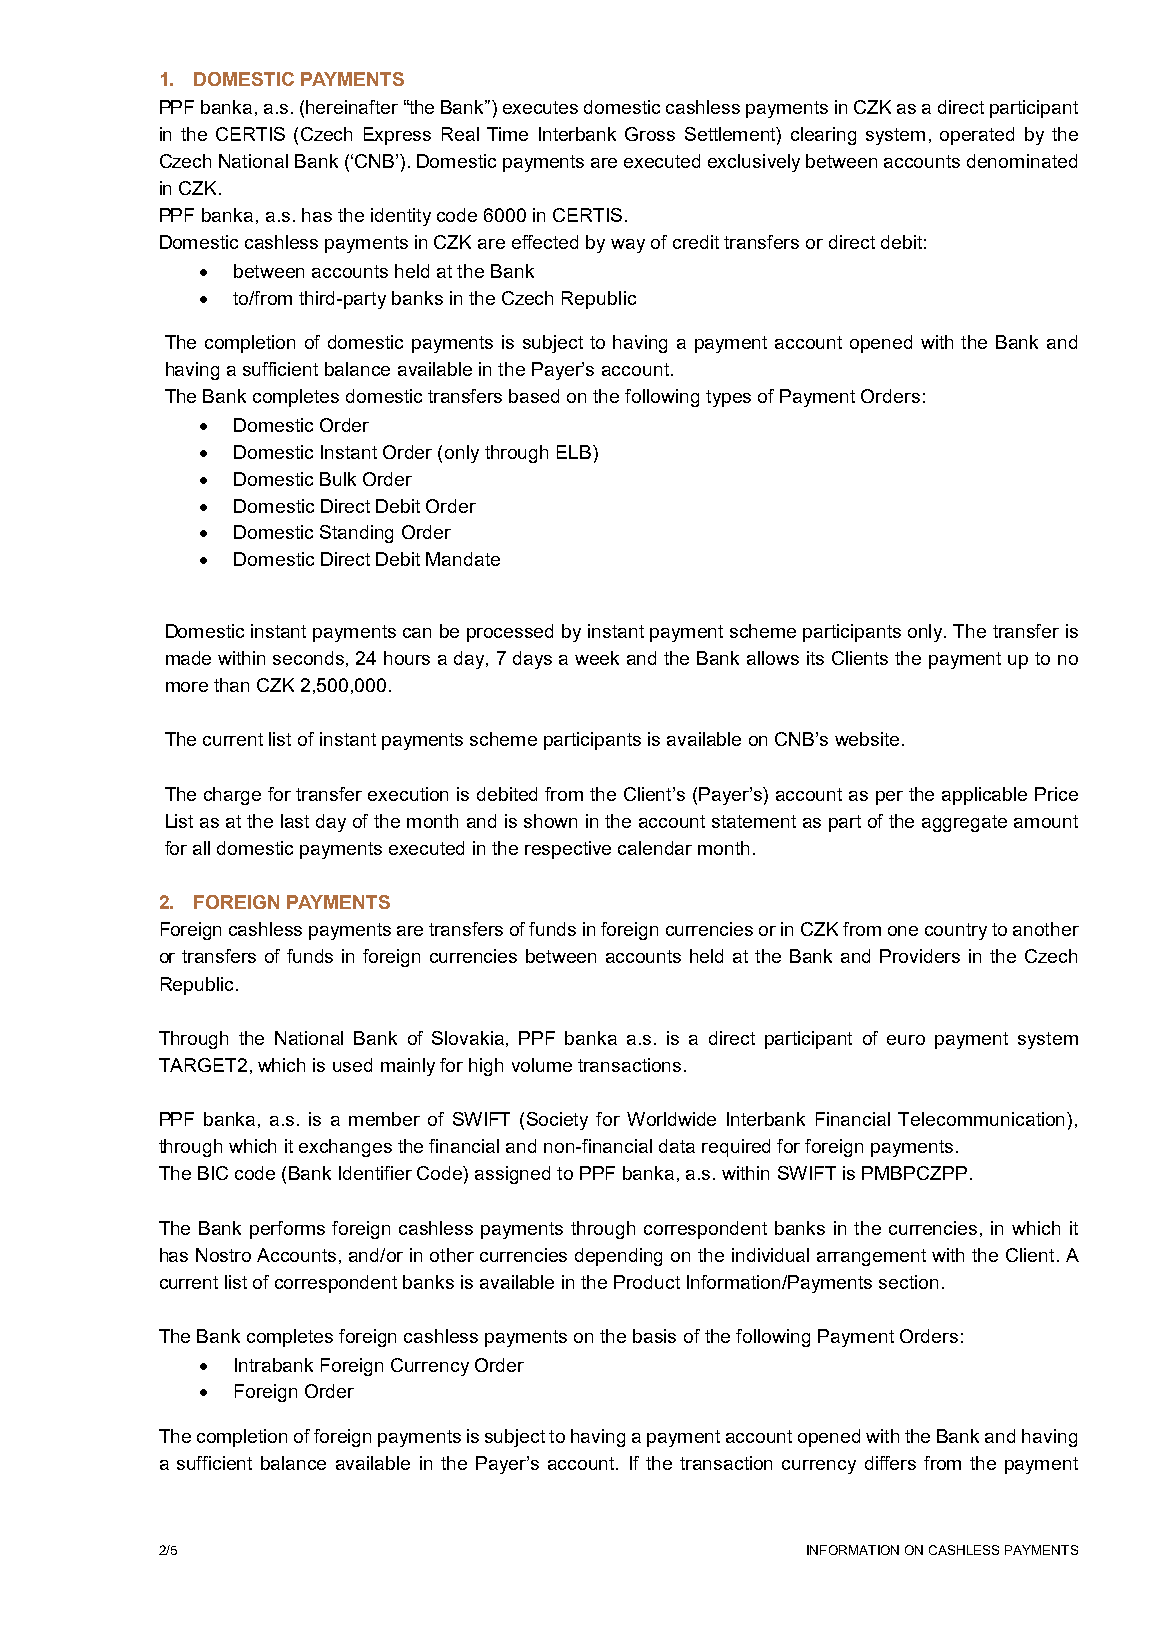 Image resolution: width=1150 pixels, height=1626 pixels. I want to click on Gross, so click(650, 134).
